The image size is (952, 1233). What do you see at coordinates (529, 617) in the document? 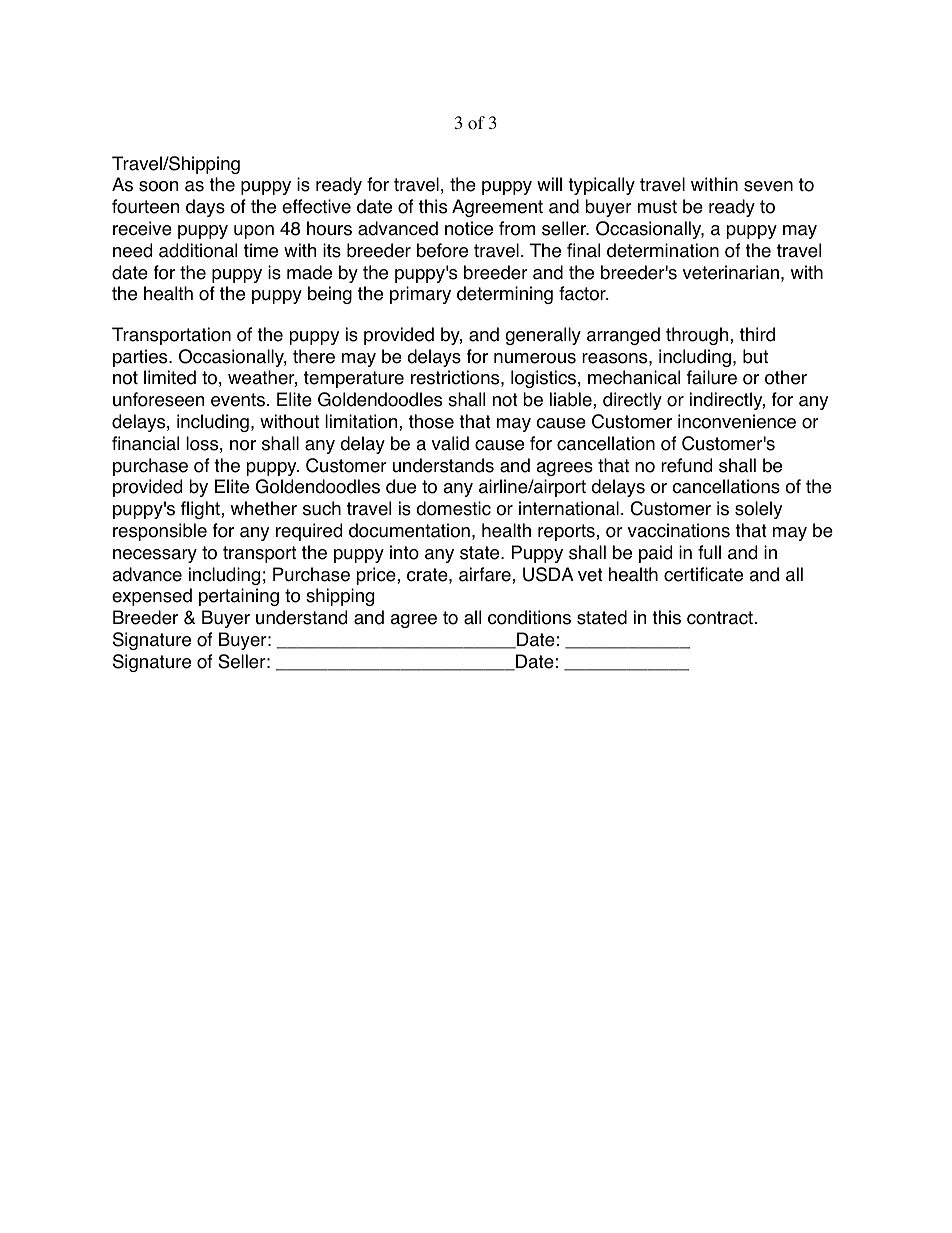
I see `conditions` at bounding box center [529, 617].
